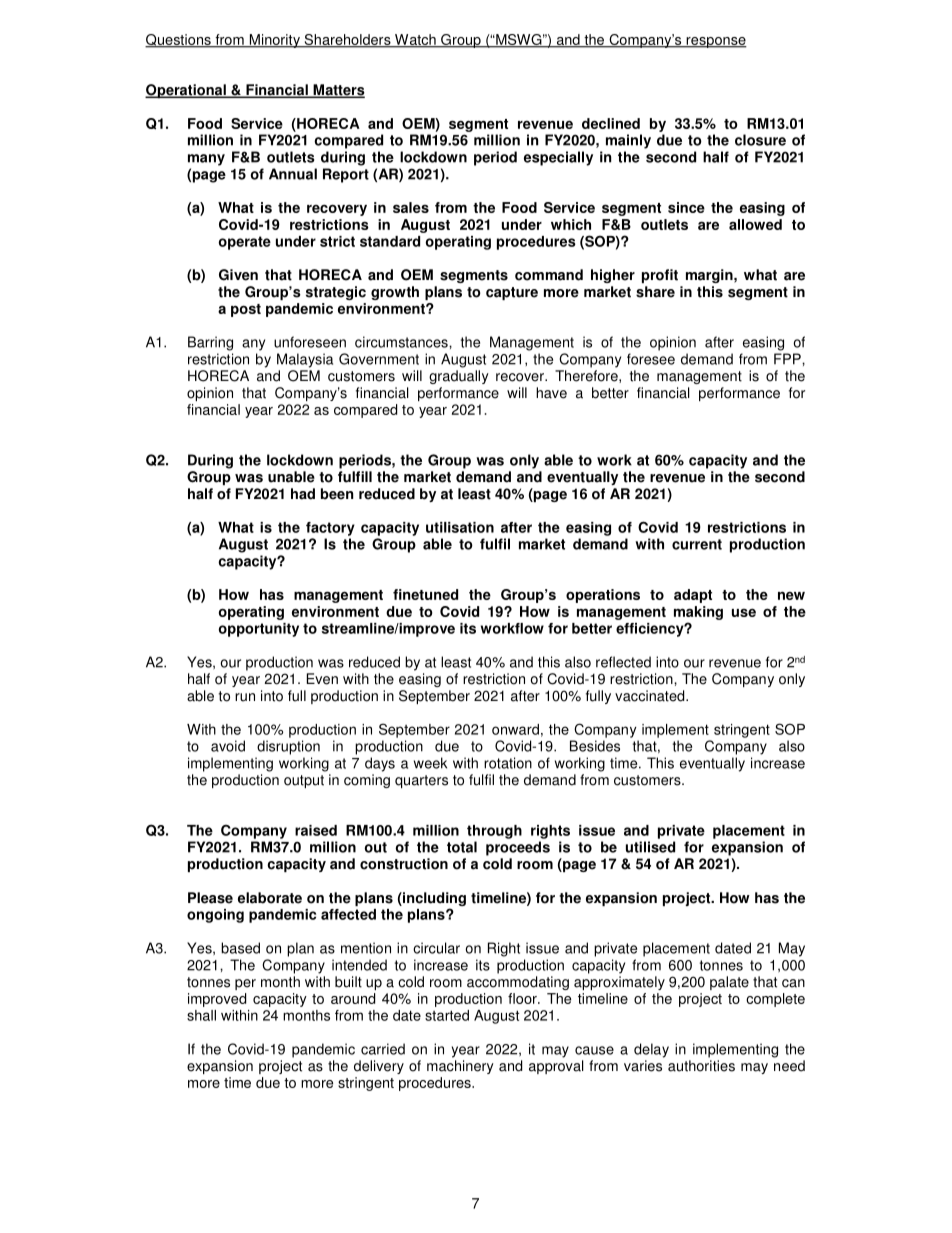 The height and width of the screenshot is (1233, 952). Describe the element at coordinates (460, 1067) in the screenshot. I see `machinery` at that location.
